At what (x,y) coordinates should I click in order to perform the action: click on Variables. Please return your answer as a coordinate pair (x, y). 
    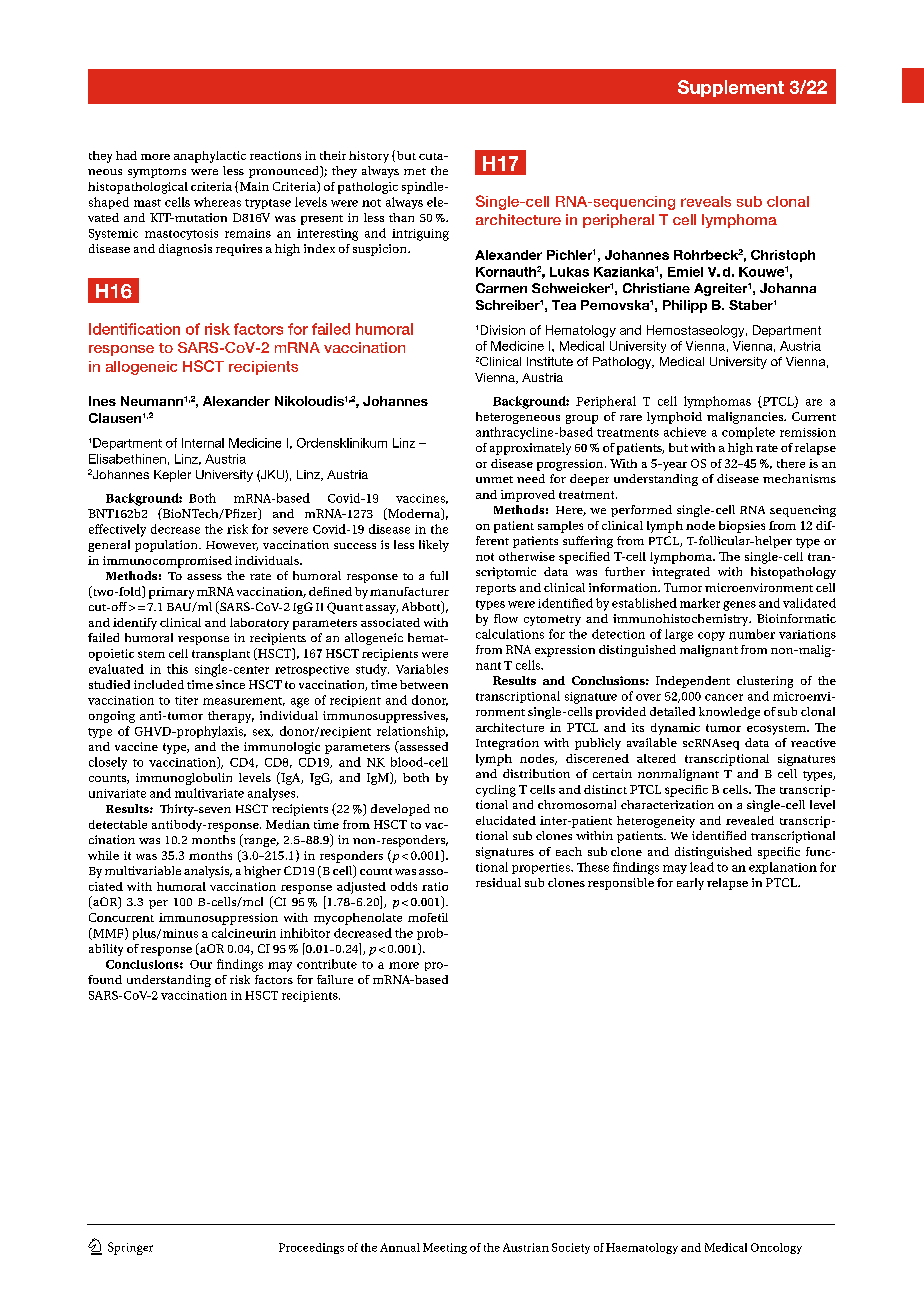
    Looking at the image, I should click on (422, 669).
